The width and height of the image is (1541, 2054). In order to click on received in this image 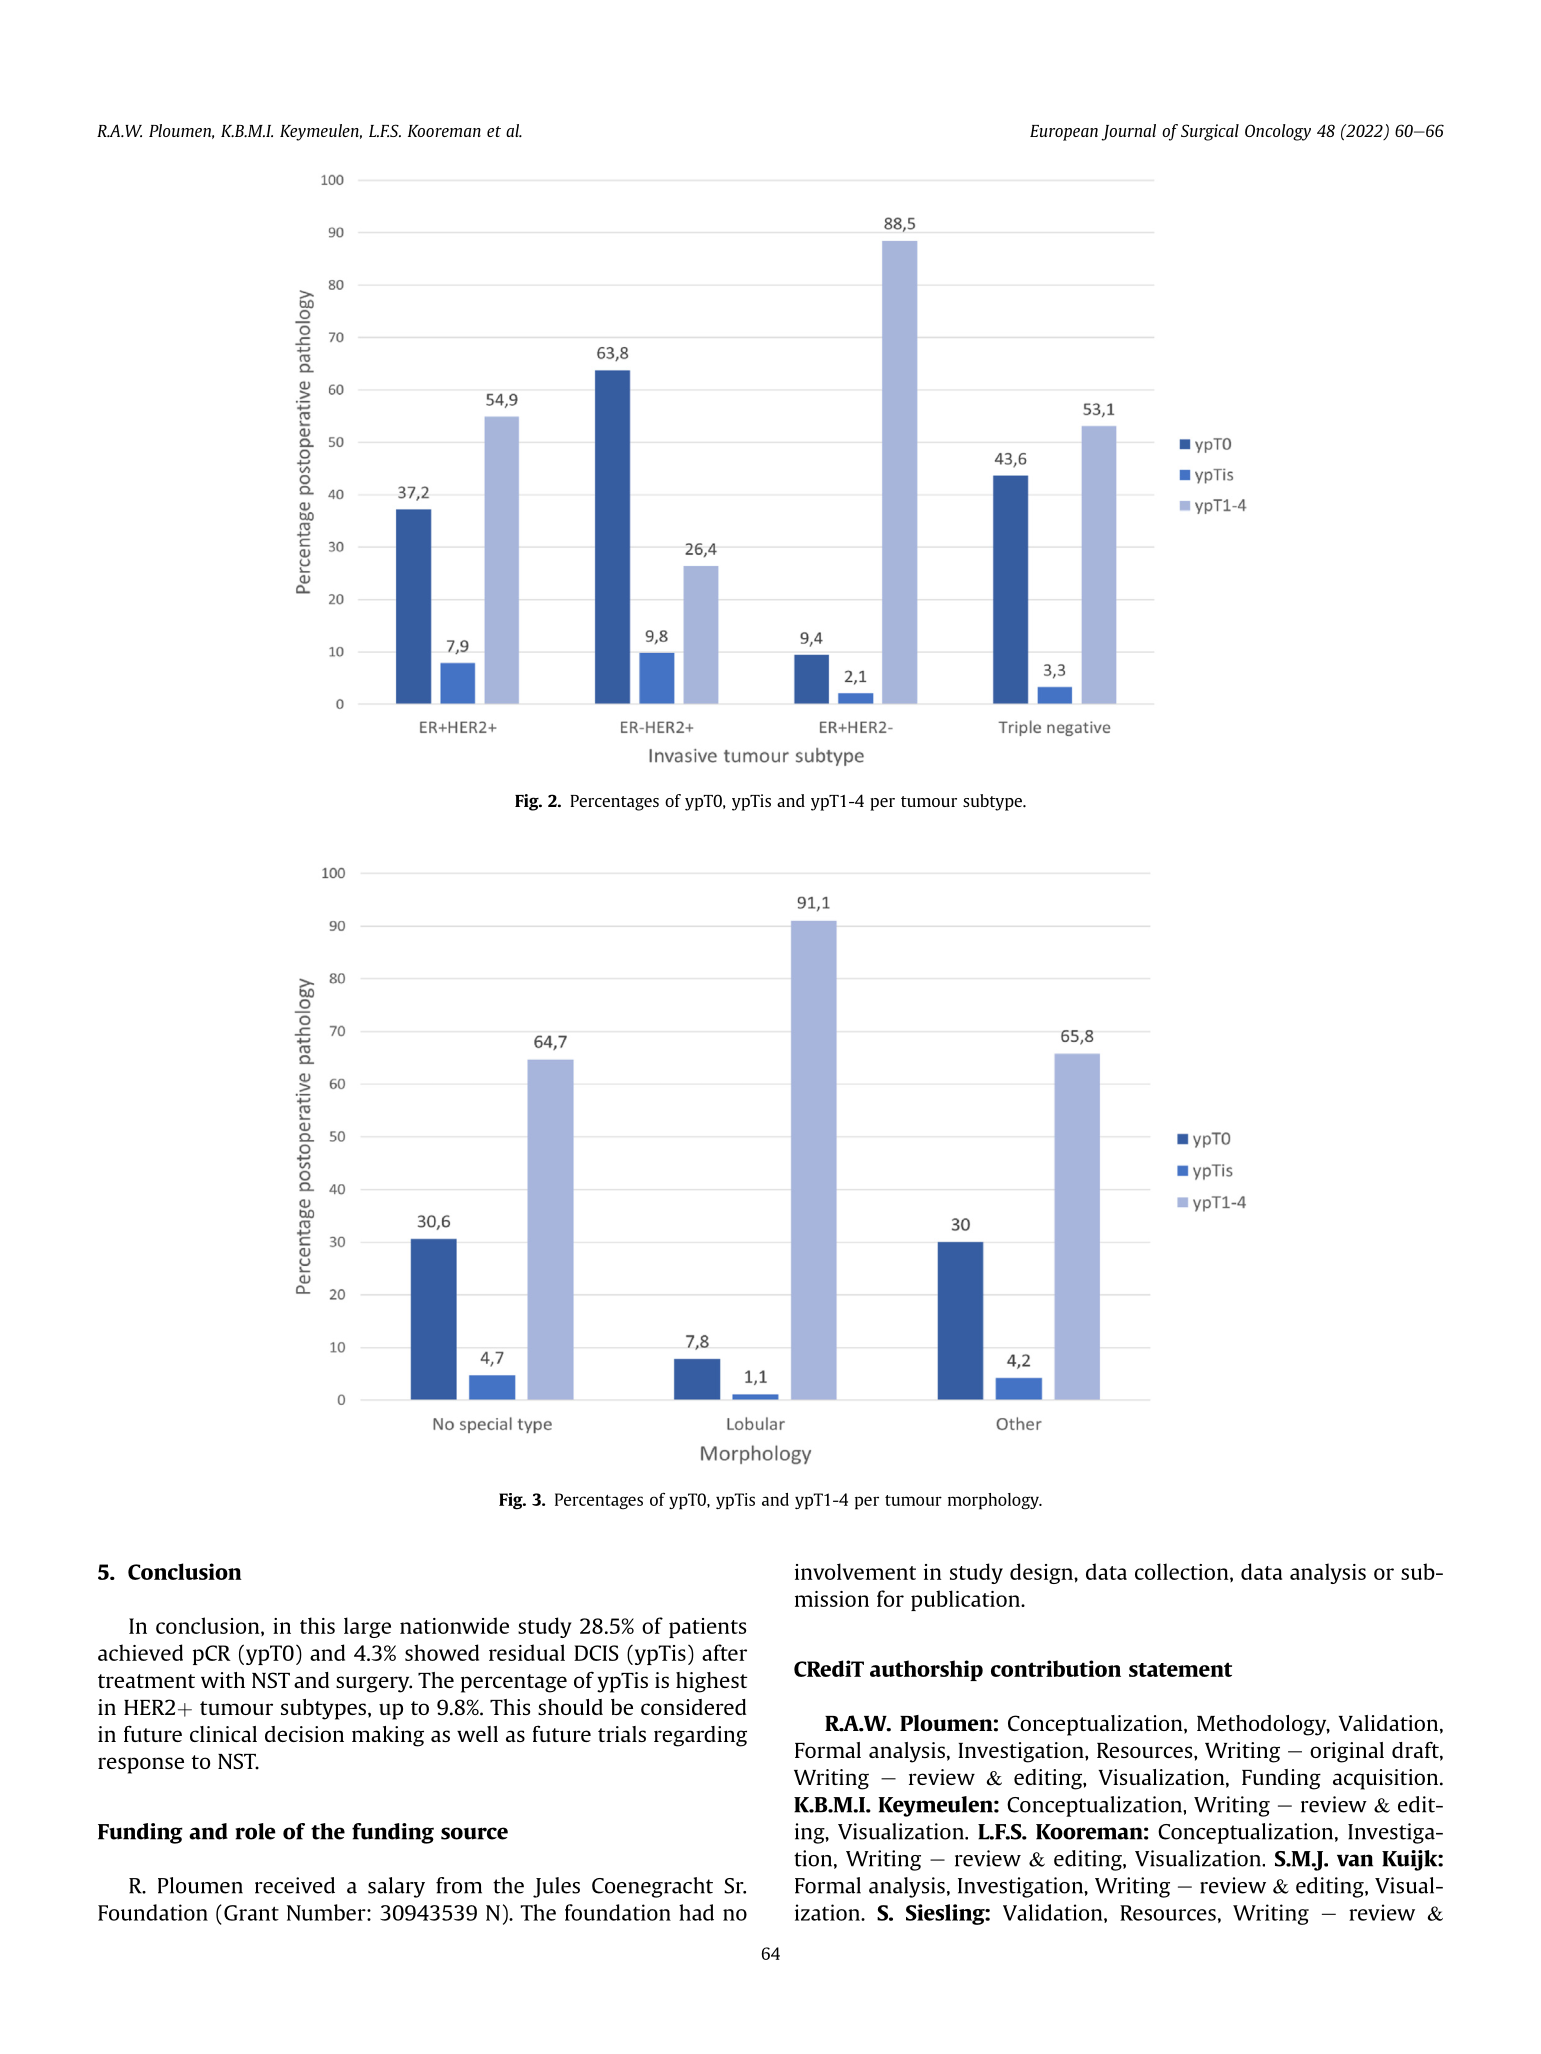, I will do `click(295, 1885)`.
